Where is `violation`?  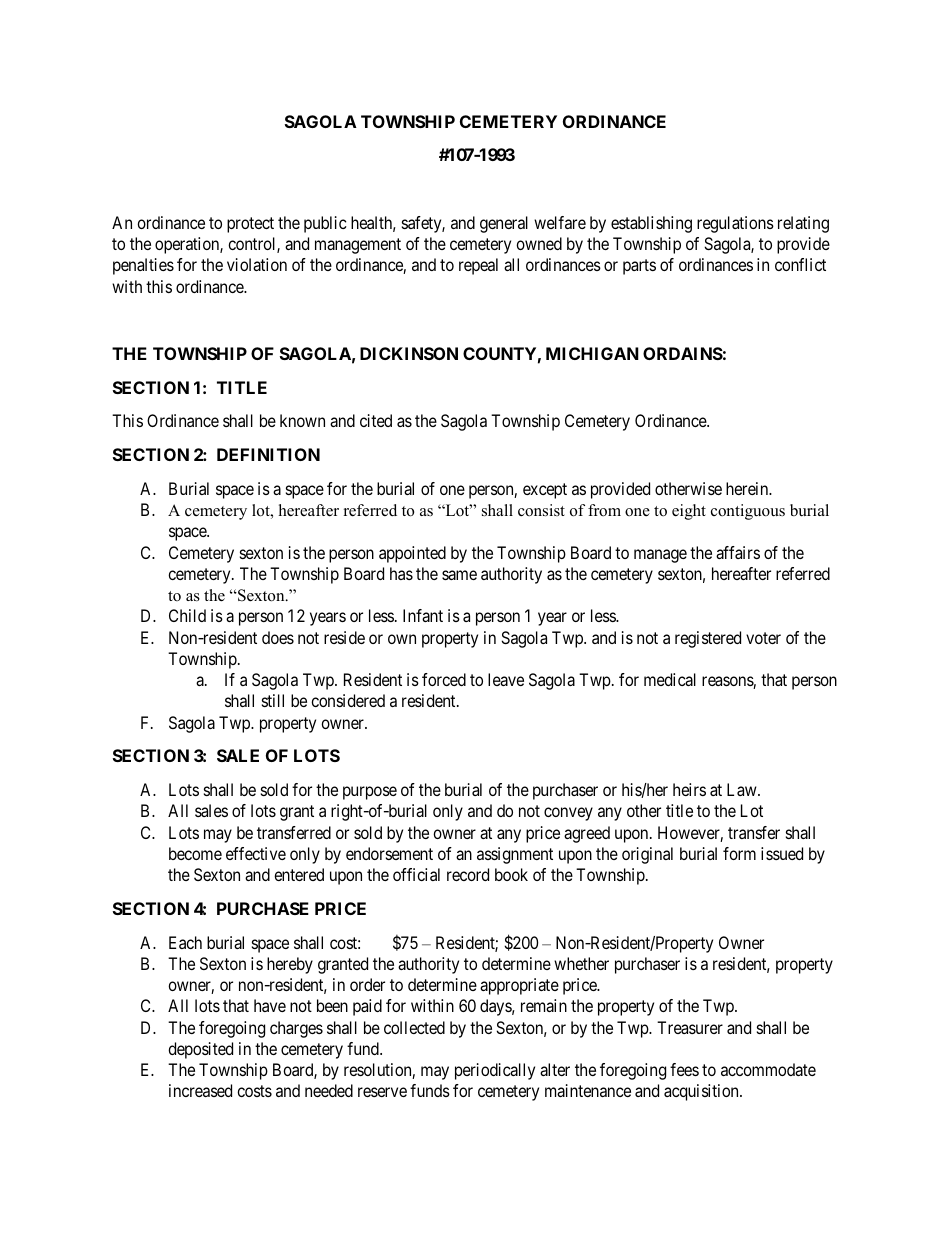
violation is located at coordinates (257, 264).
